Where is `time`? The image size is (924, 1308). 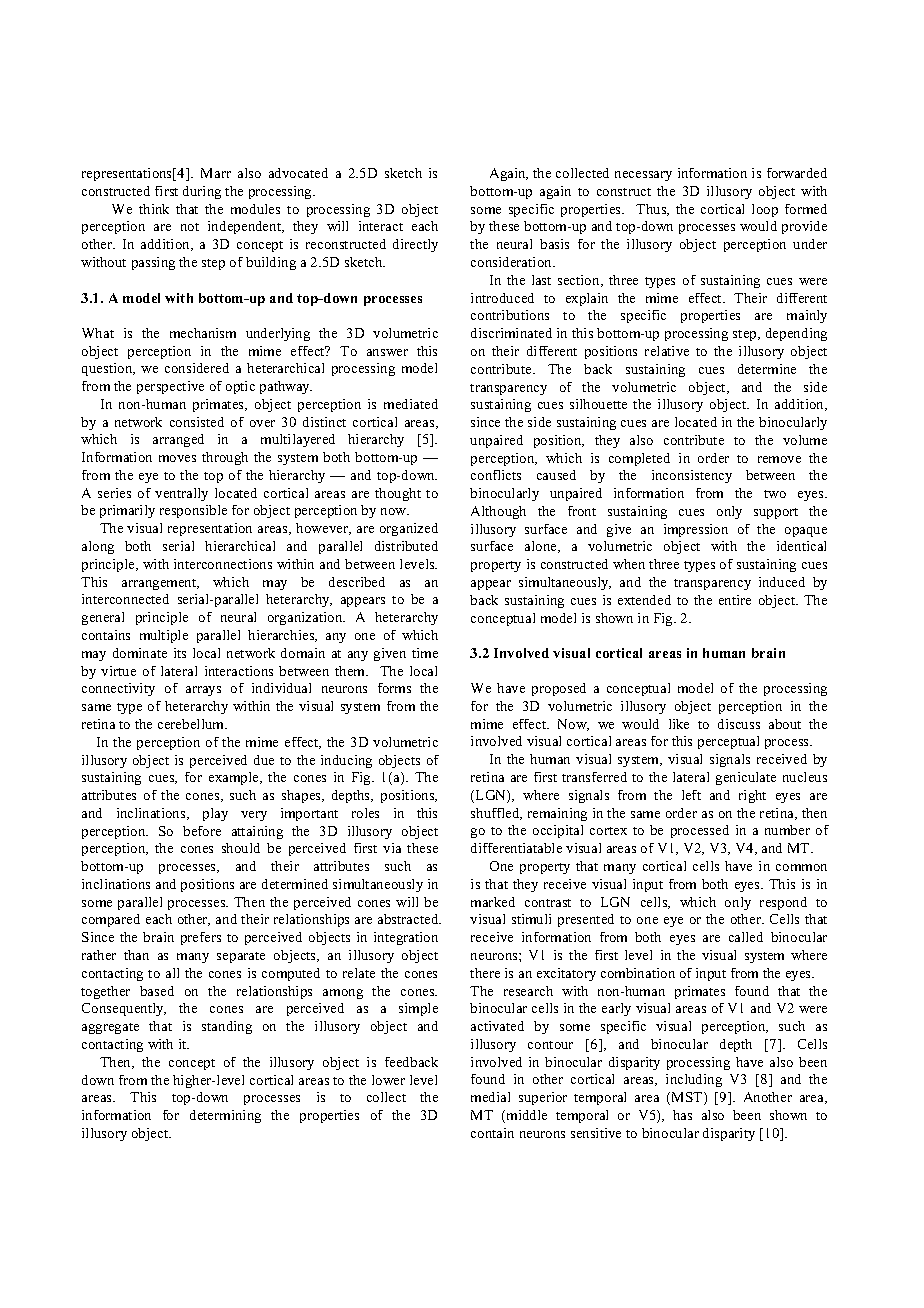 time is located at coordinates (425, 653).
